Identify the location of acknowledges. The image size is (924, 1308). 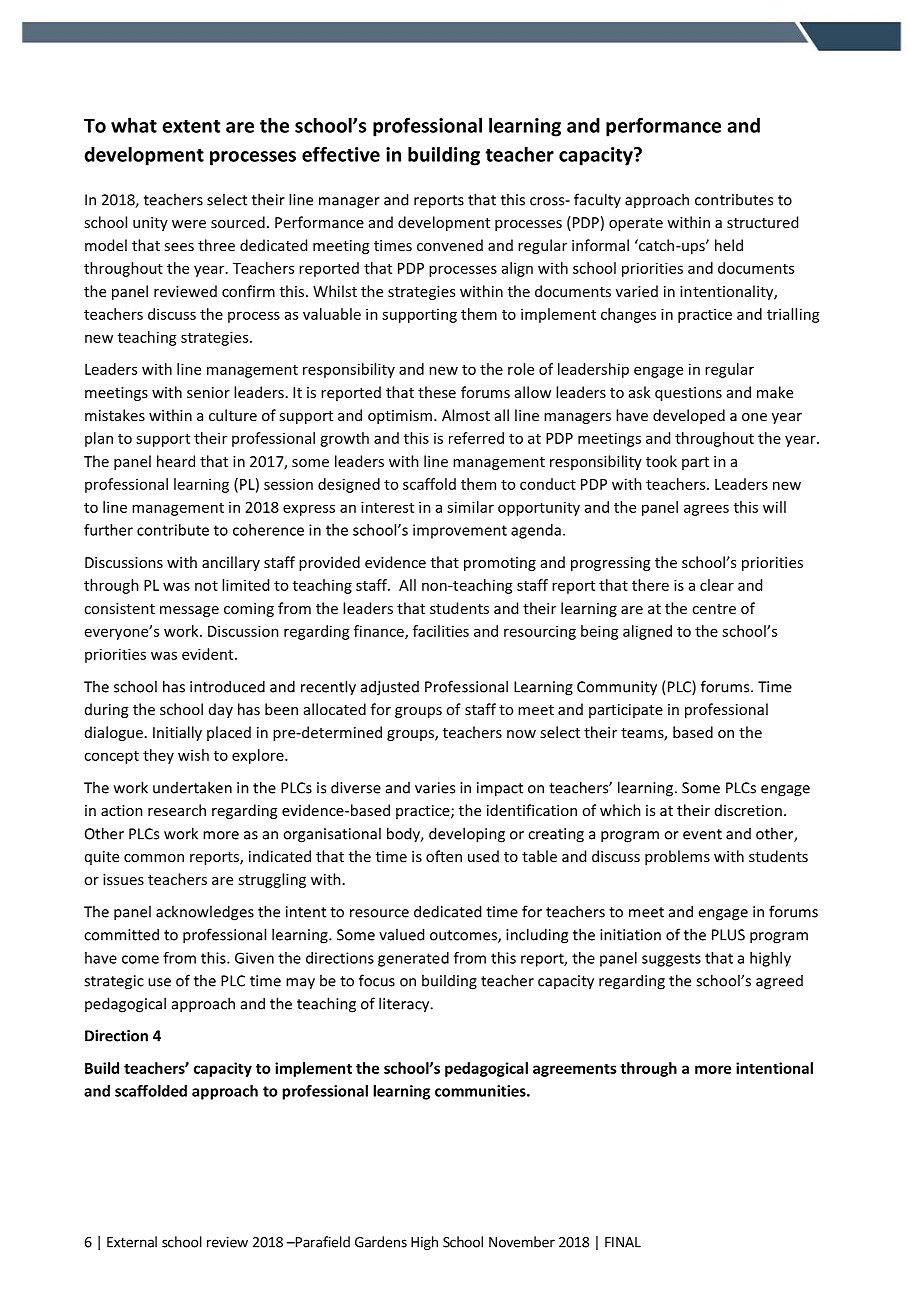
(205, 913).
